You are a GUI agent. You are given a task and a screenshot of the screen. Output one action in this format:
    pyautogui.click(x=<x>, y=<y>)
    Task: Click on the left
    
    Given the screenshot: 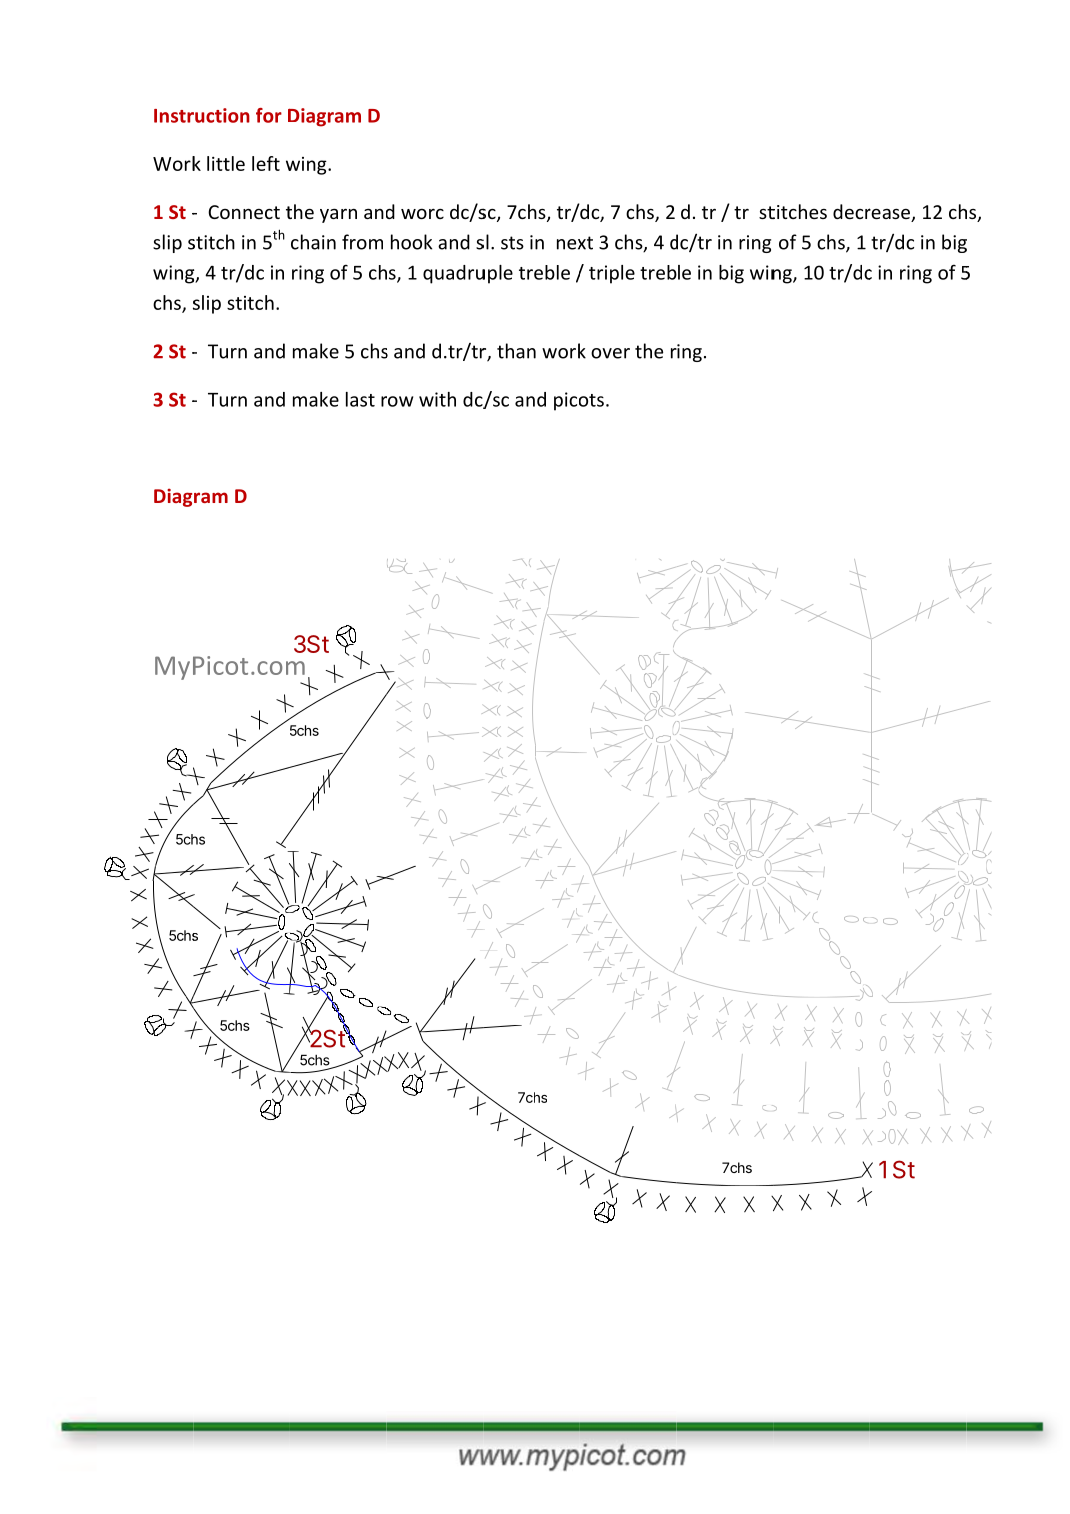 What is the action you would take?
    pyautogui.click(x=266, y=163)
